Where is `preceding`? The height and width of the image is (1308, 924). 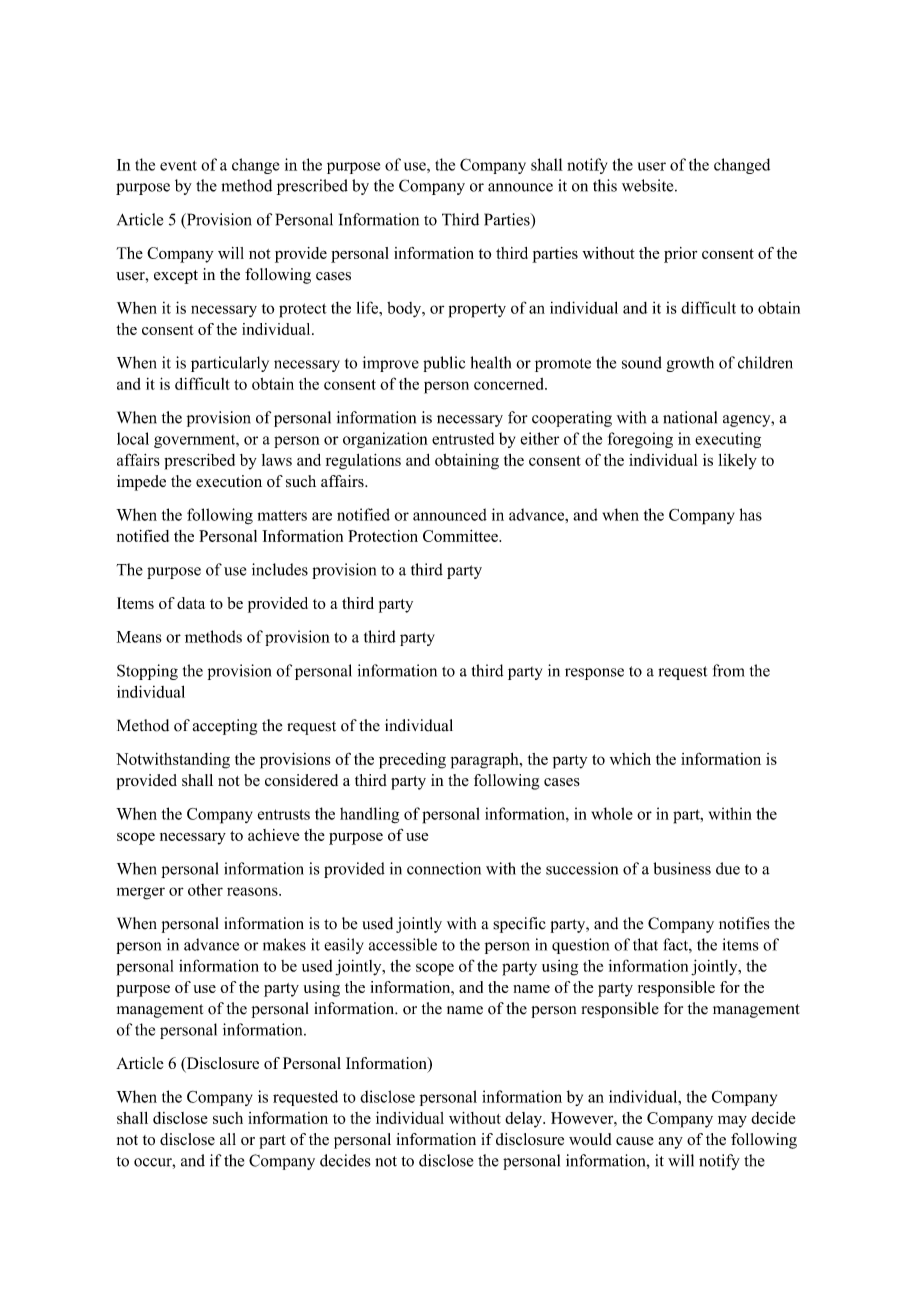
preceding is located at coordinates (412, 761).
